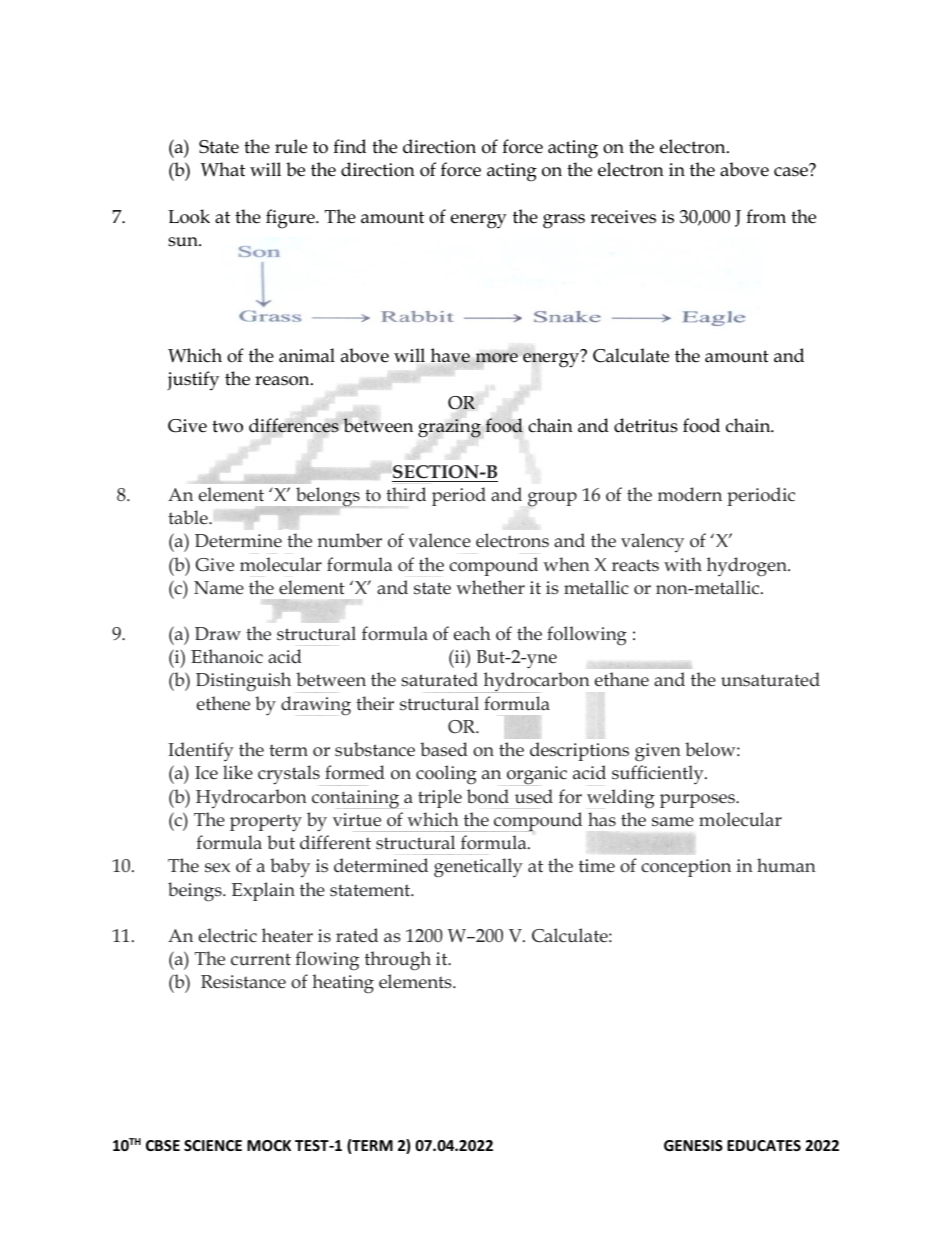  What do you see at coordinates (564, 221) in the screenshot?
I see `grass` at bounding box center [564, 221].
